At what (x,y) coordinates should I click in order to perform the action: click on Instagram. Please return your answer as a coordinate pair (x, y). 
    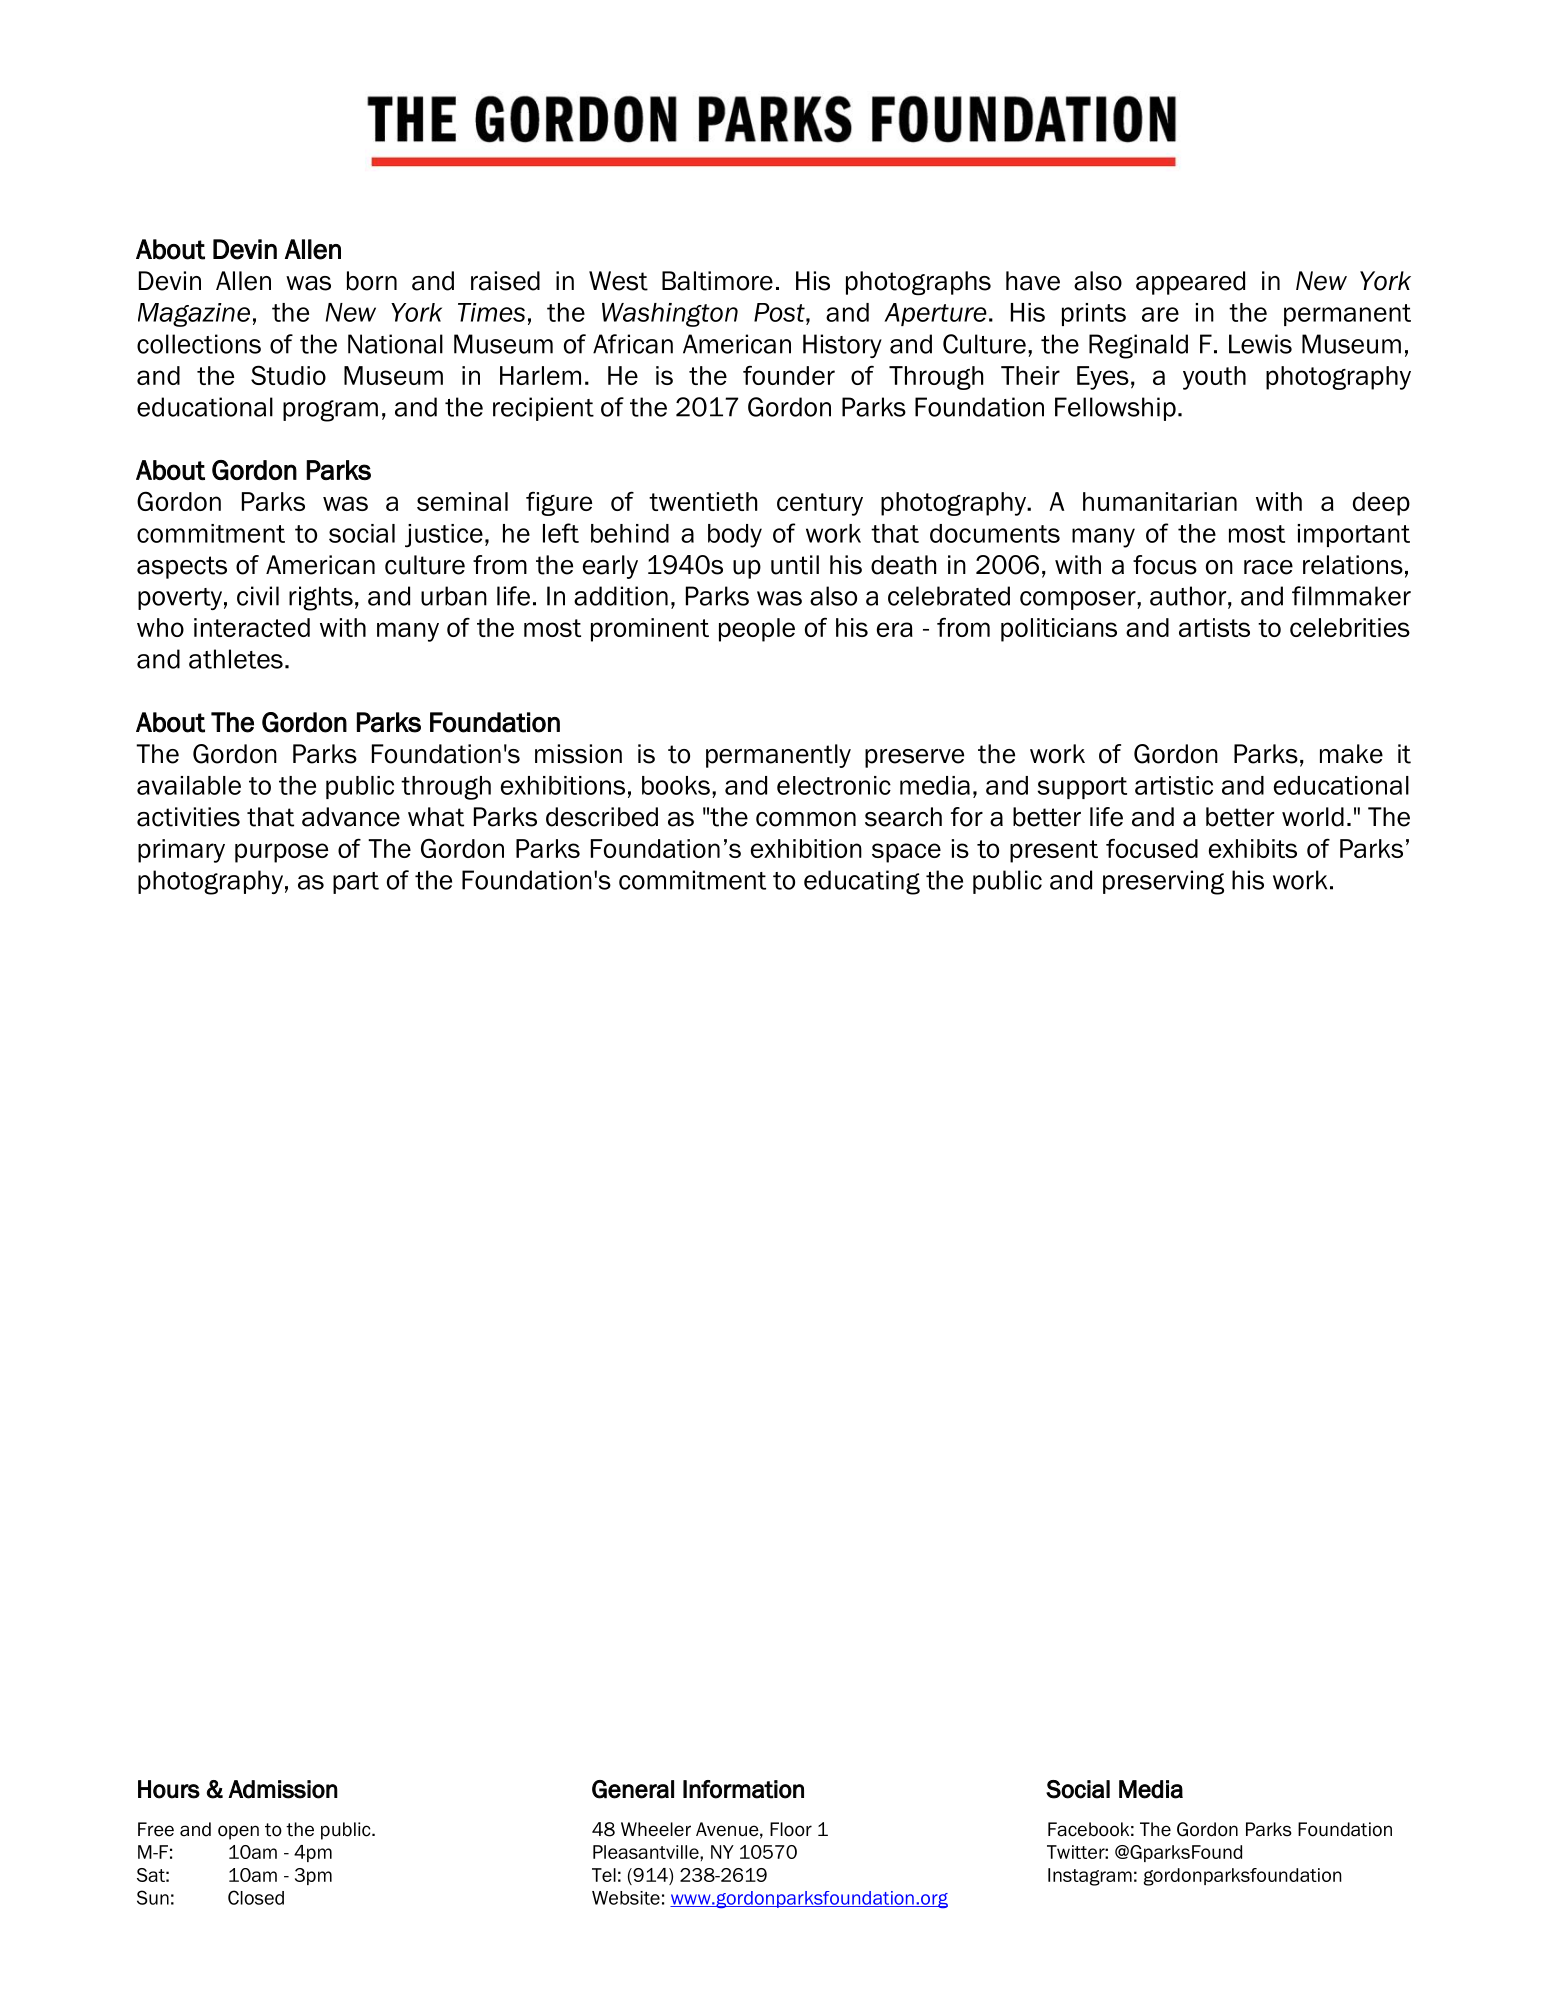
    Looking at the image, I should click on (1090, 1877).
